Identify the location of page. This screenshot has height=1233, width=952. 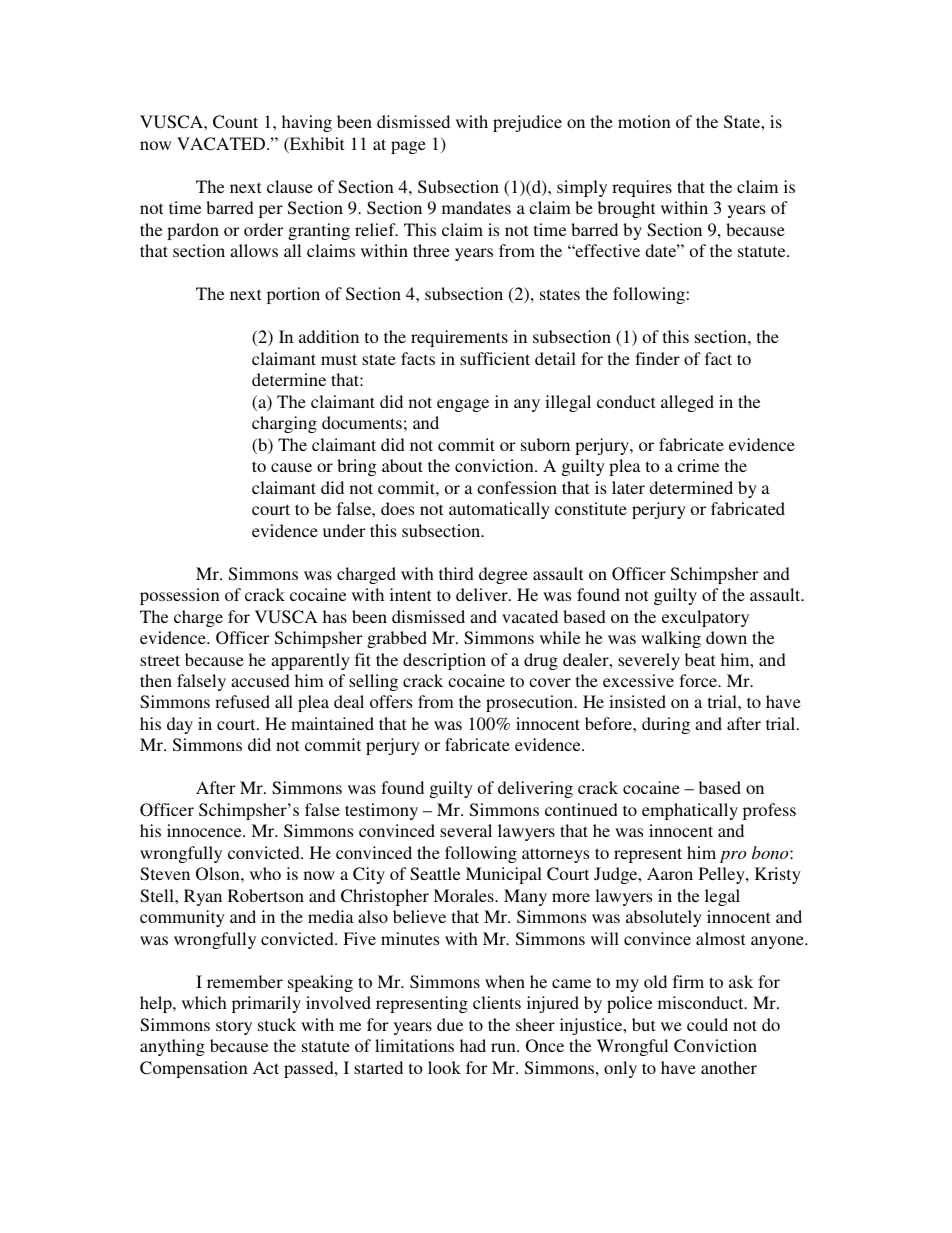
(408, 147).
